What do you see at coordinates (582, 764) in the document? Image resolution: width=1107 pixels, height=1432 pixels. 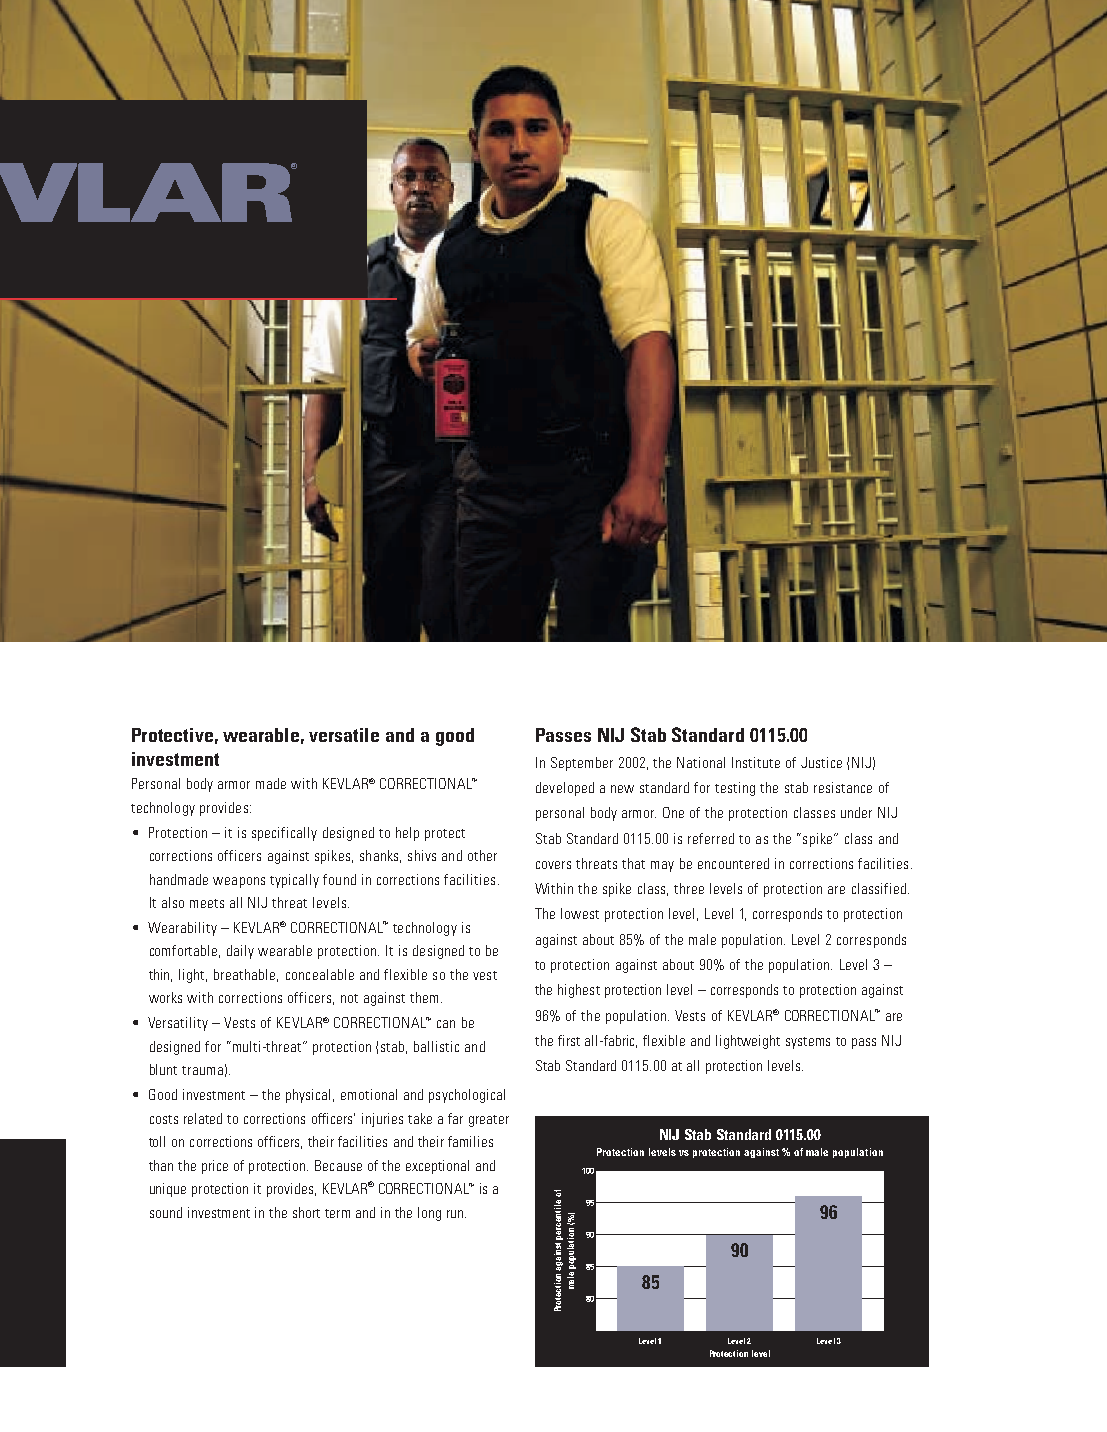 I see `September` at bounding box center [582, 764].
